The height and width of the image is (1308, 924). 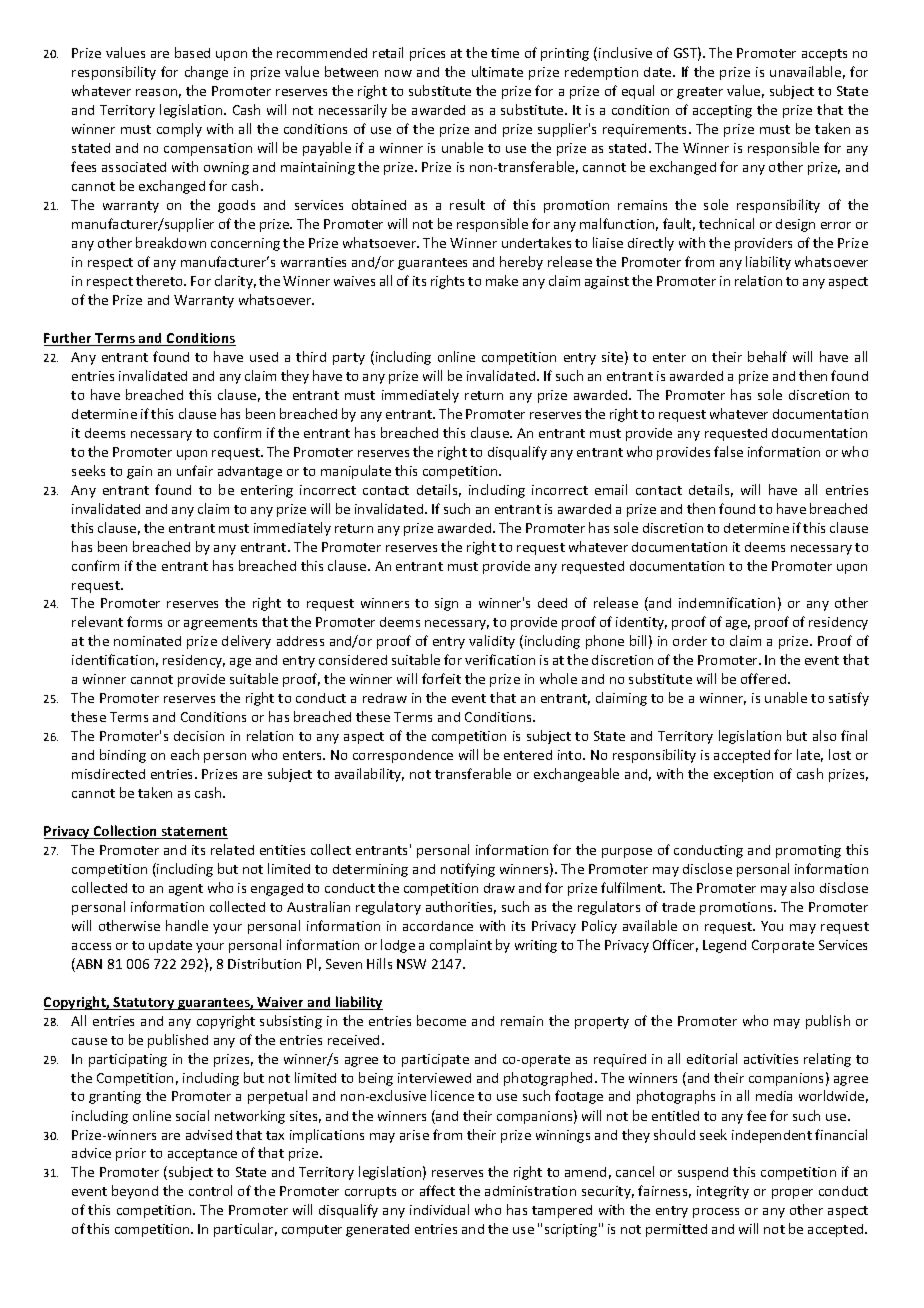 I want to click on behalf, so click(x=767, y=356).
